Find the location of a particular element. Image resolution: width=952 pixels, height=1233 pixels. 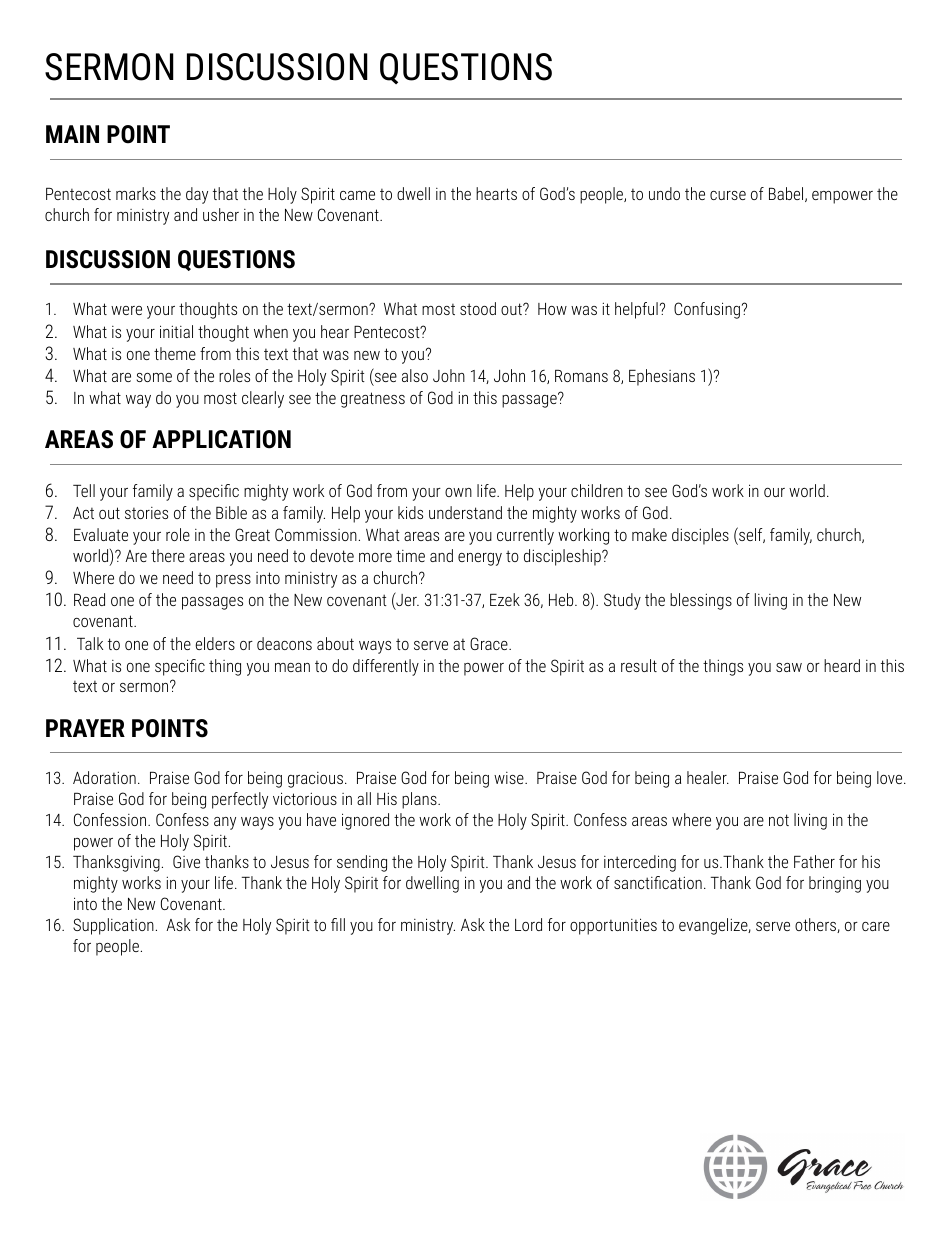

curse is located at coordinates (728, 195).
